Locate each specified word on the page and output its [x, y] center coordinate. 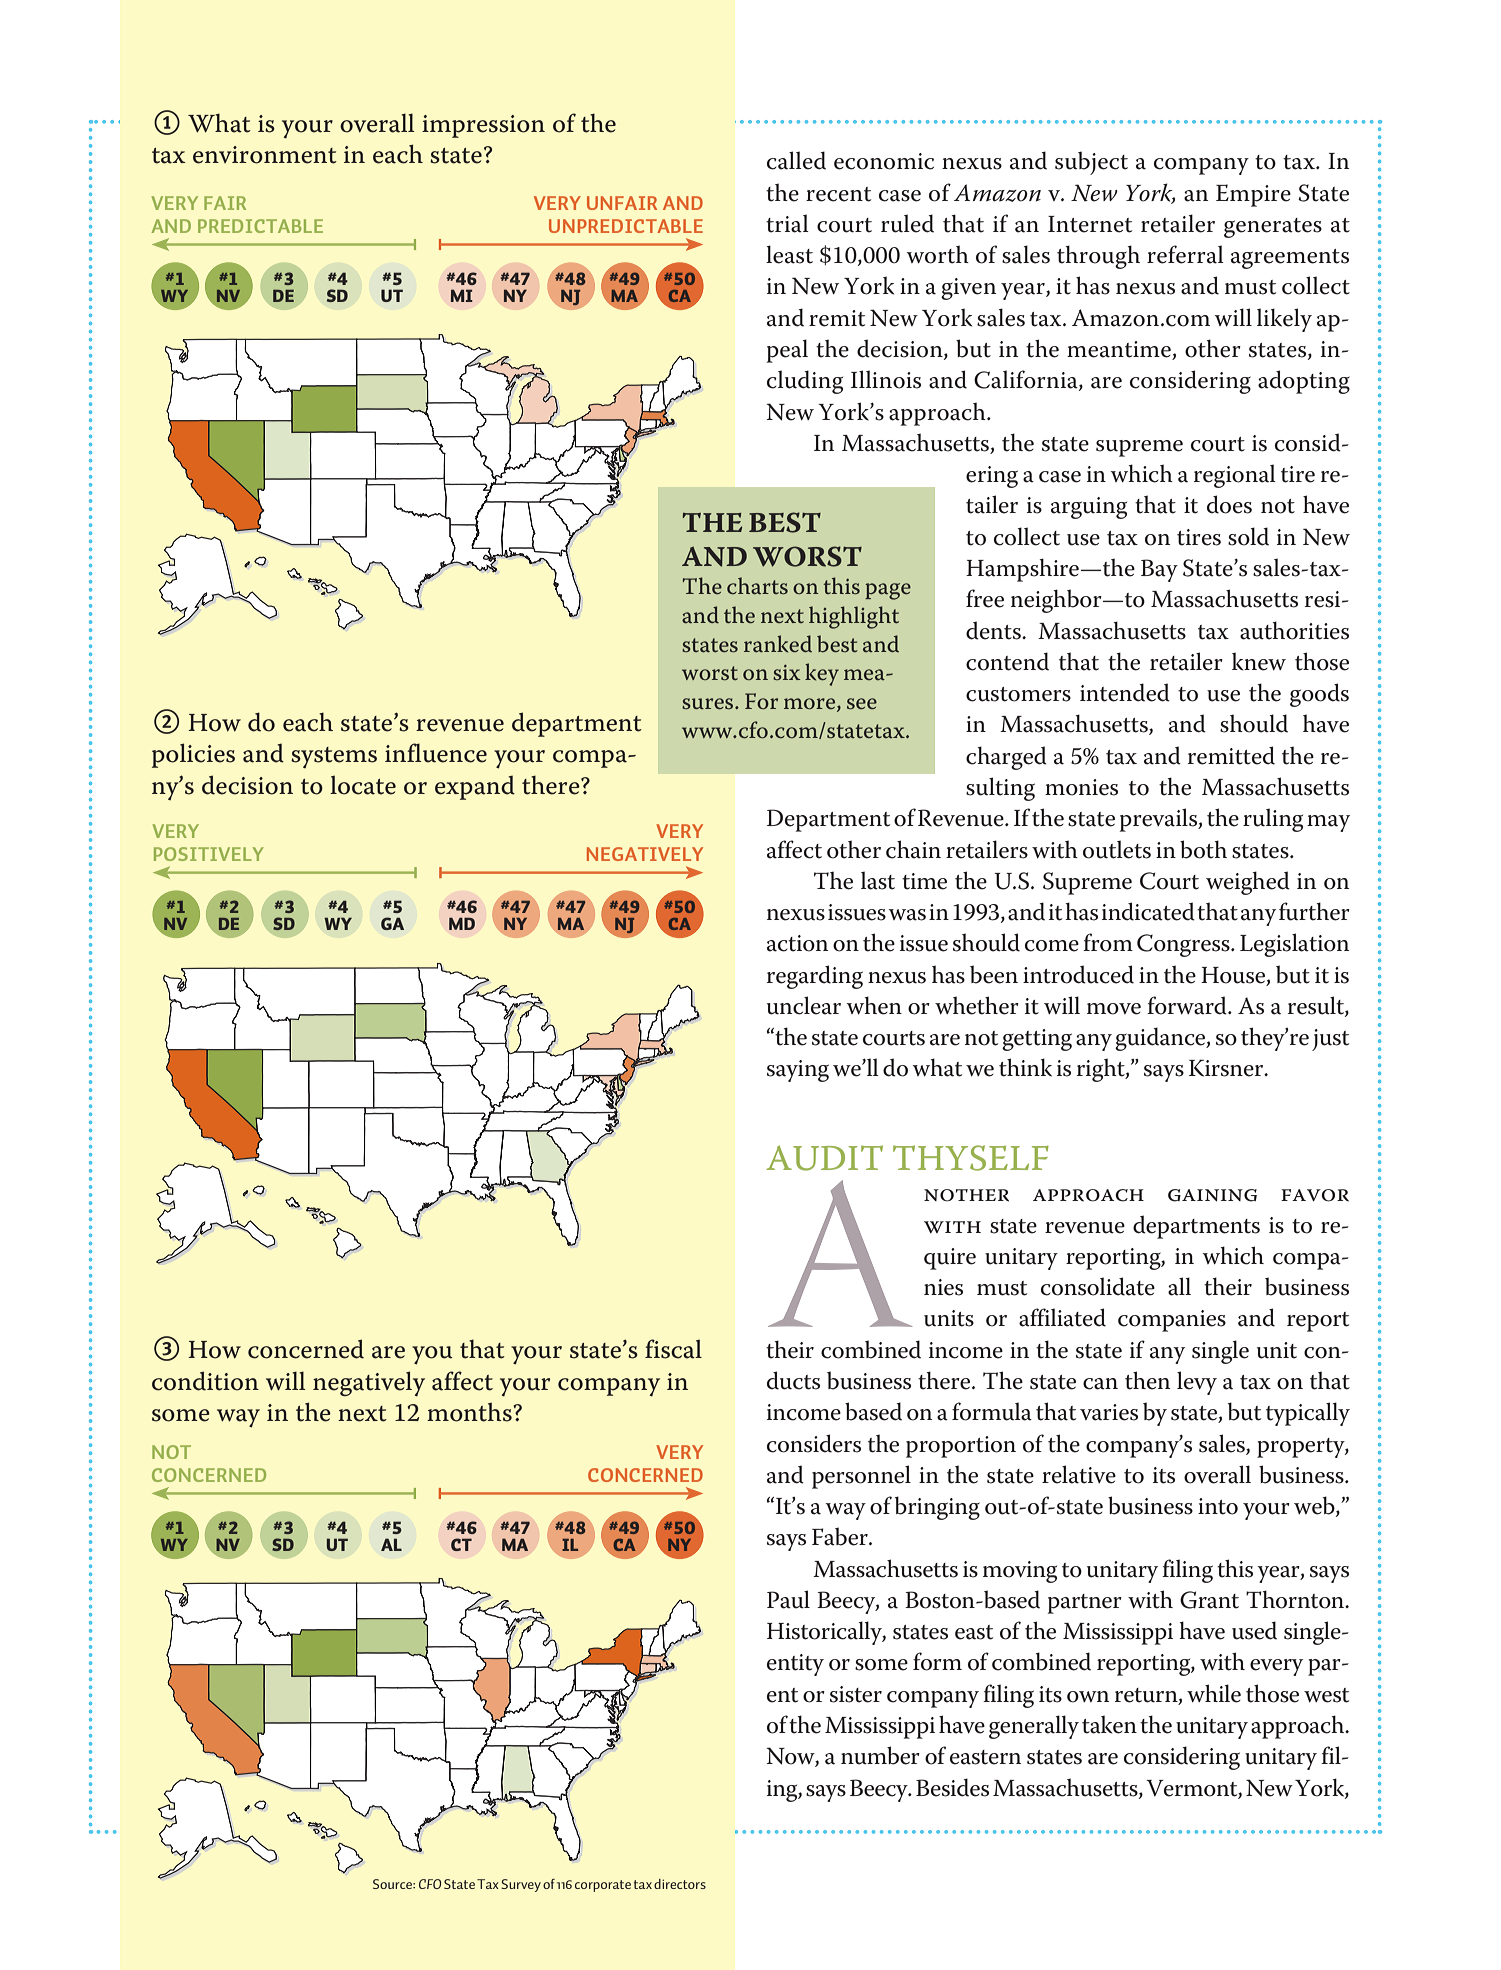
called [796, 160]
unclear [804, 1005]
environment [265, 155]
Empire [1253, 195]
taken [1109, 1724]
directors [680, 1884]
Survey [521, 1885]
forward [1188, 1005]
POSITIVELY [209, 854]
